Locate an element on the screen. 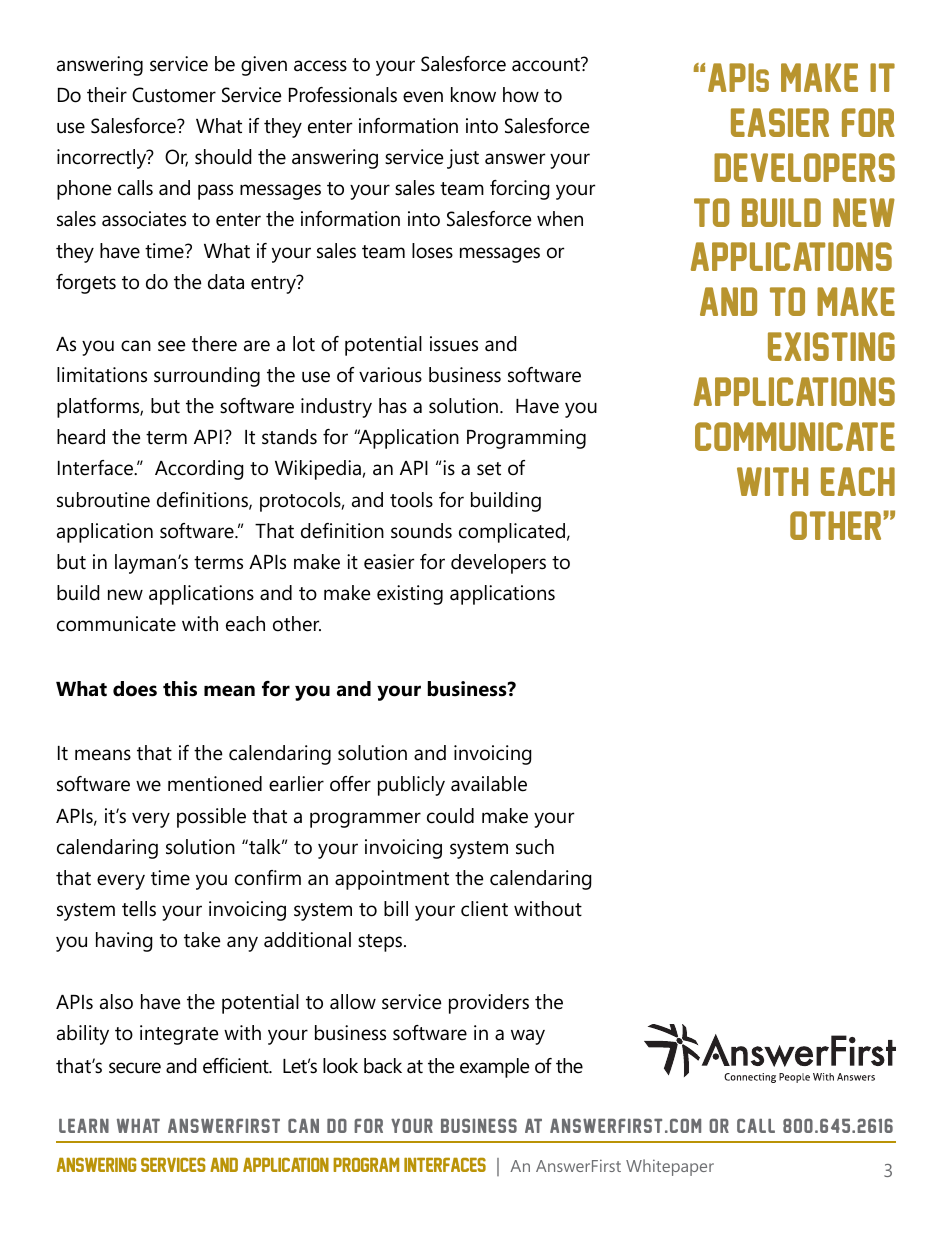 The height and width of the screenshot is (1233, 952). offer is located at coordinates (350, 784).
